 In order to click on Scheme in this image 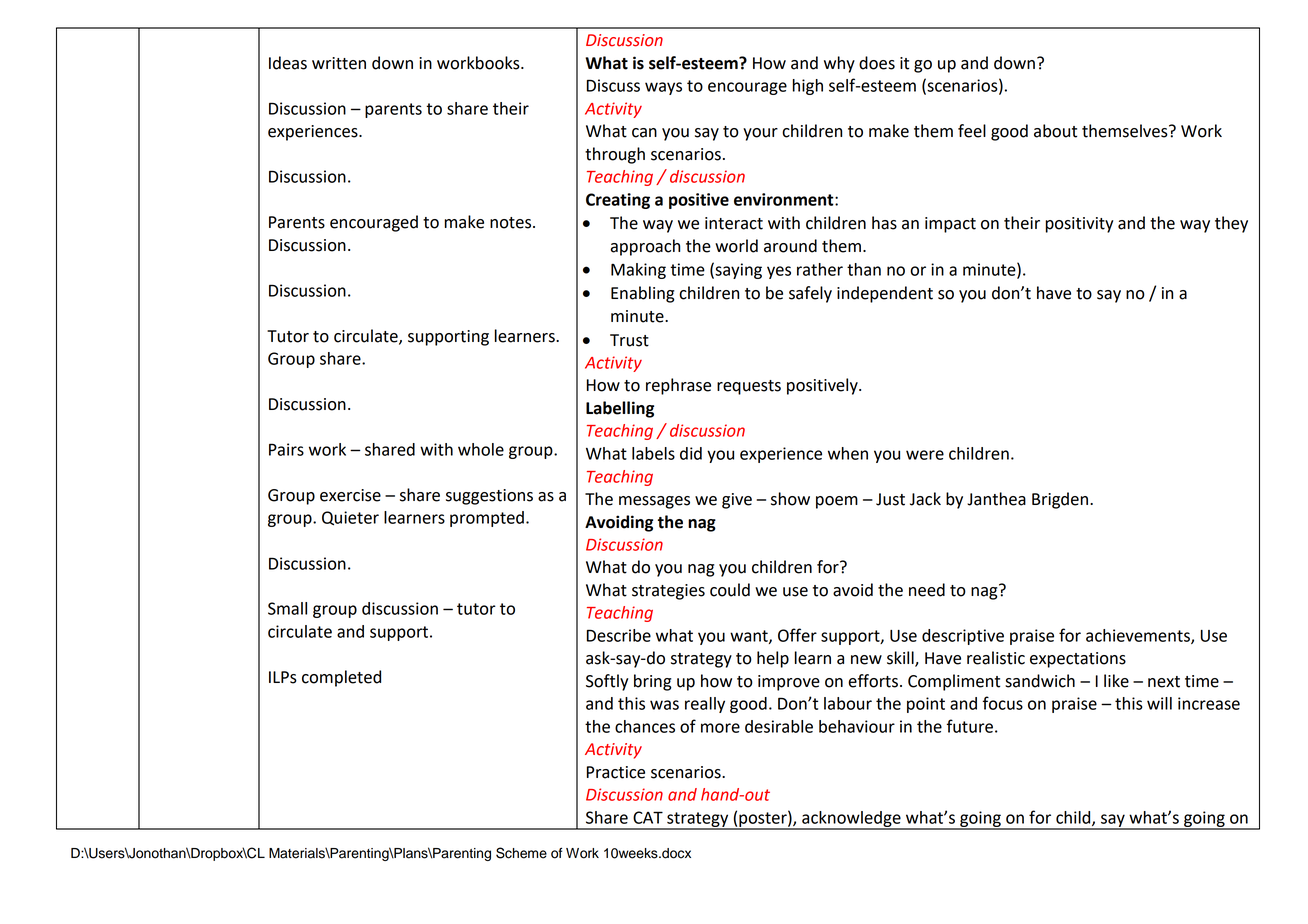, I will do `click(521, 853)`.
